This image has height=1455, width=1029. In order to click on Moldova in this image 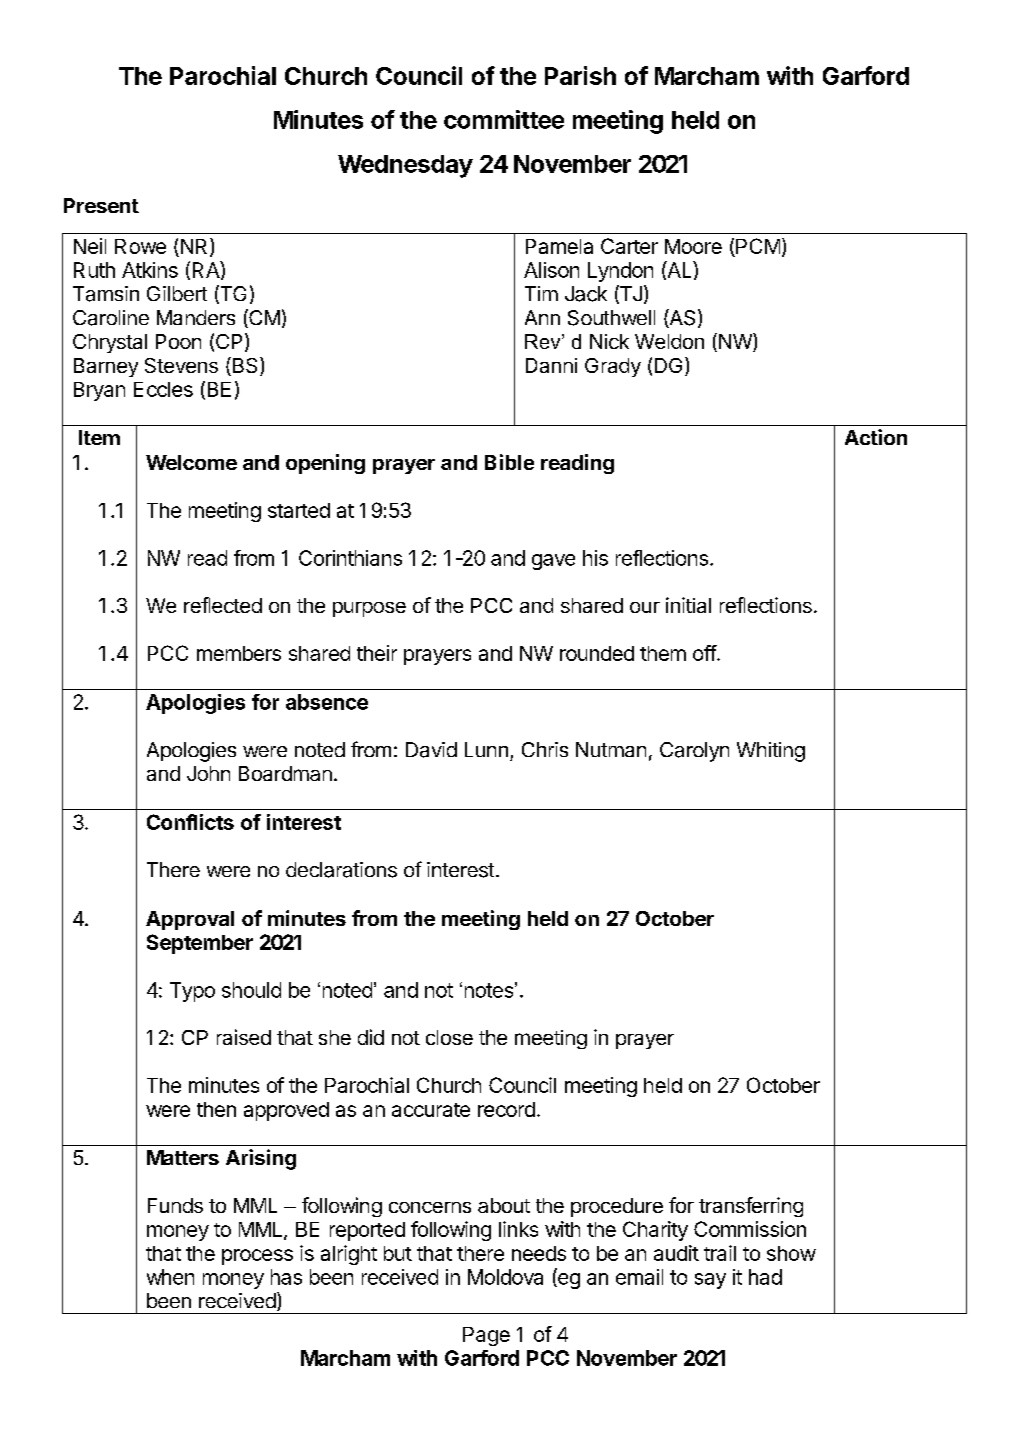, I will do `click(505, 1277)`.
